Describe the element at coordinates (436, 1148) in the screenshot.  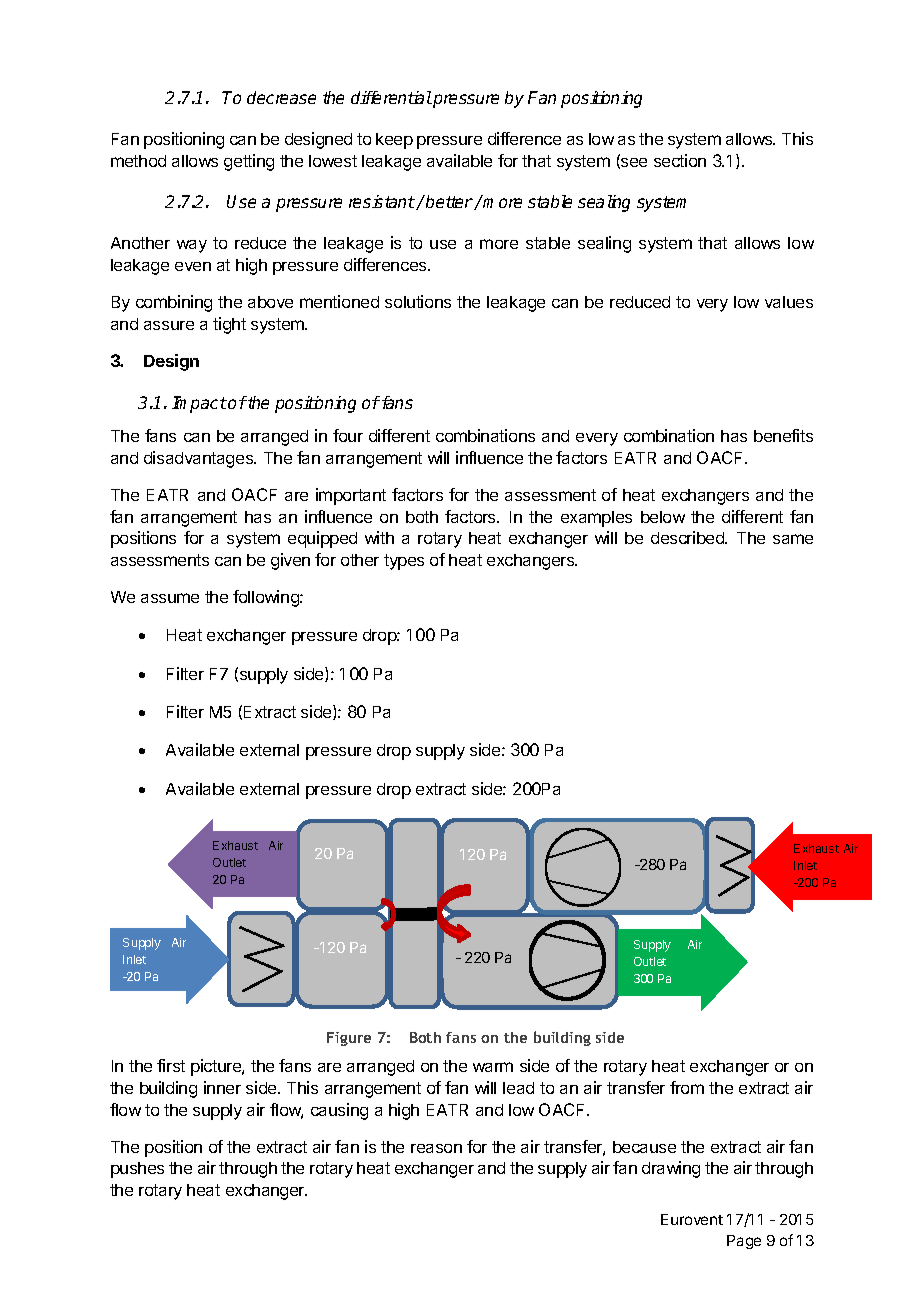
I see `reason` at that location.
